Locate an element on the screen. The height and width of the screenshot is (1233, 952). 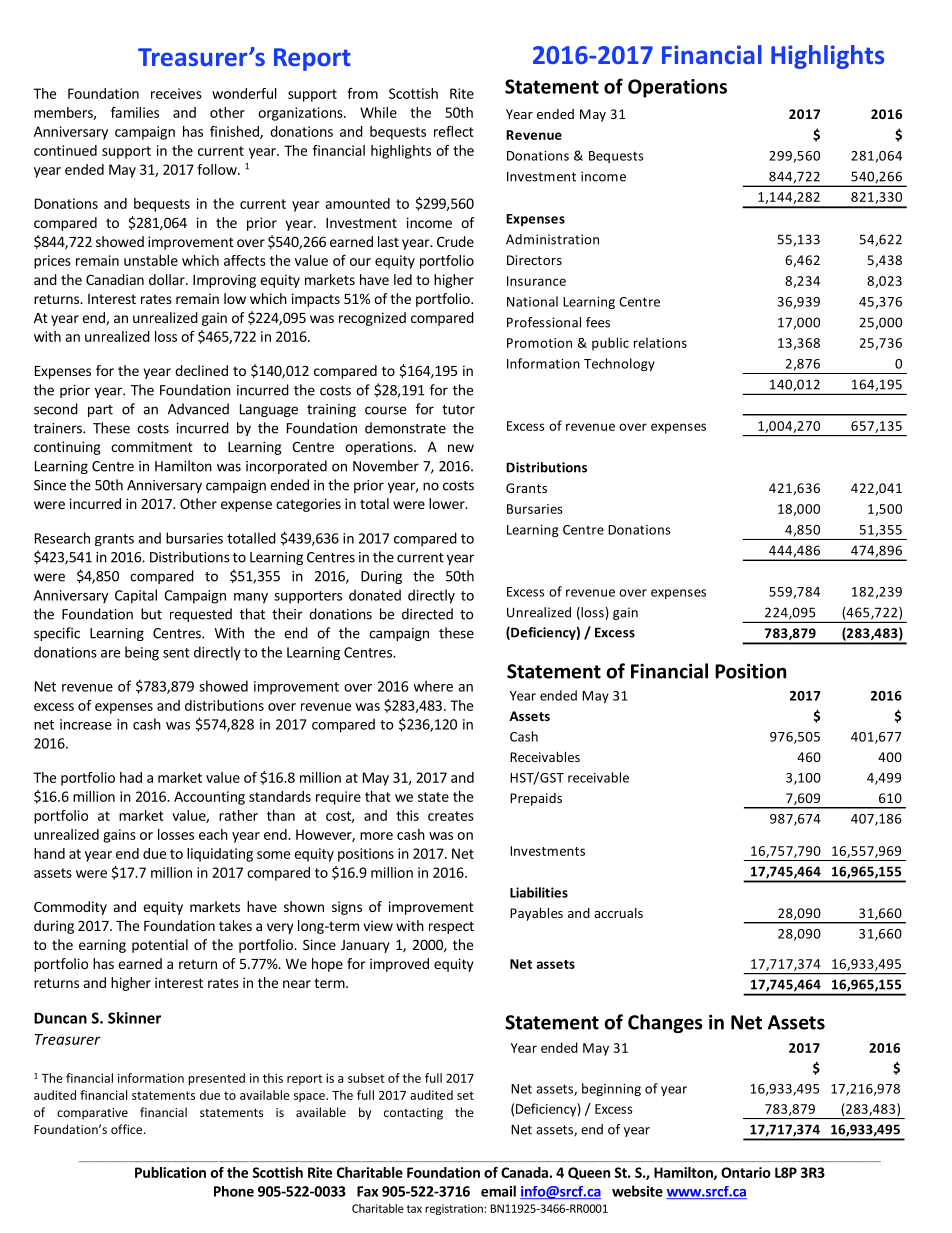
While is located at coordinates (378, 112).
